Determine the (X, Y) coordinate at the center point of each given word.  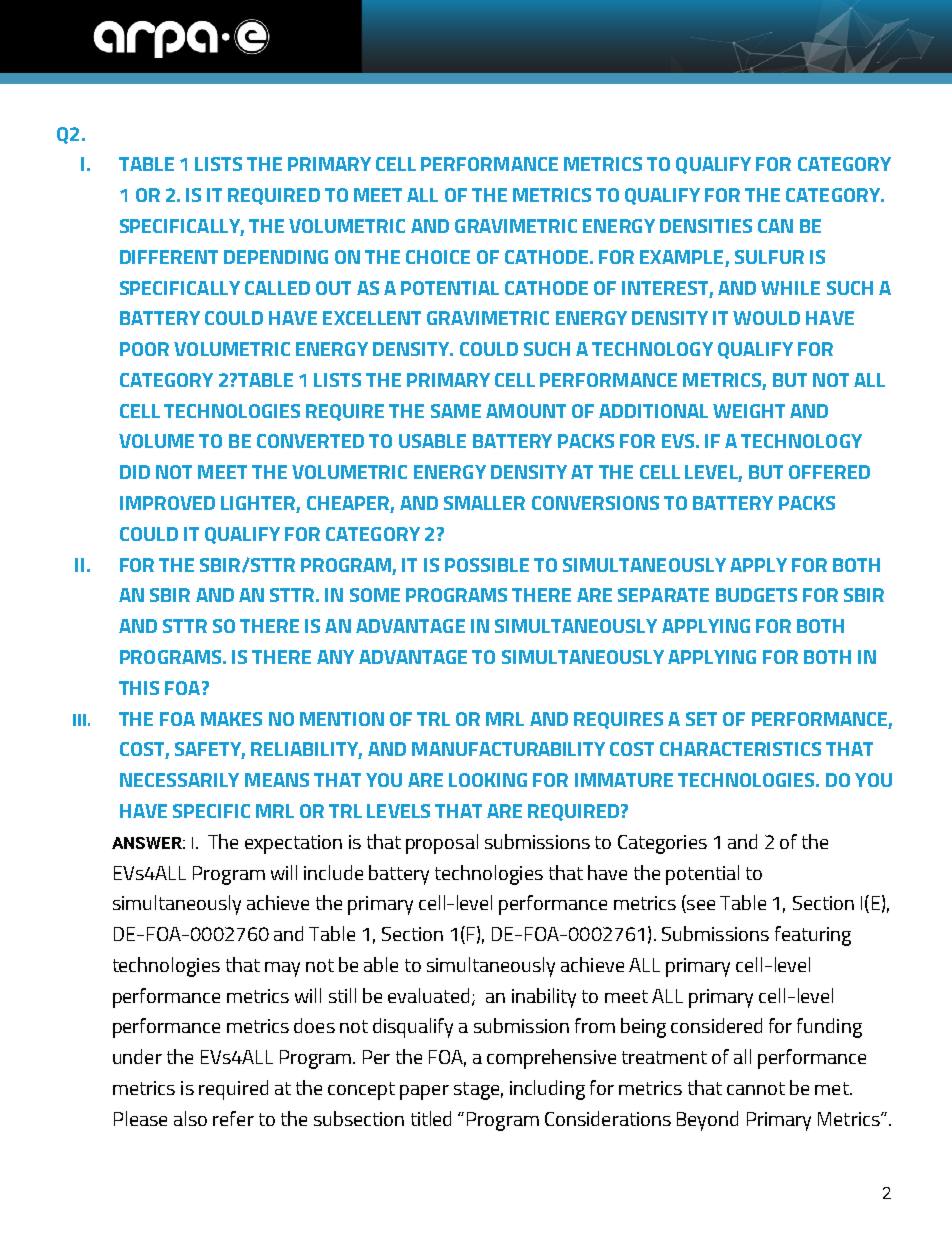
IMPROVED (167, 503)
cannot (756, 1088)
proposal (442, 844)
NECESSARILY (179, 780)
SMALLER (484, 503)
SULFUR (769, 257)
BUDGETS (756, 595)
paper (424, 1092)
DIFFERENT (169, 257)
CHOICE (438, 257)
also (190, 1118)
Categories (662, 844)
